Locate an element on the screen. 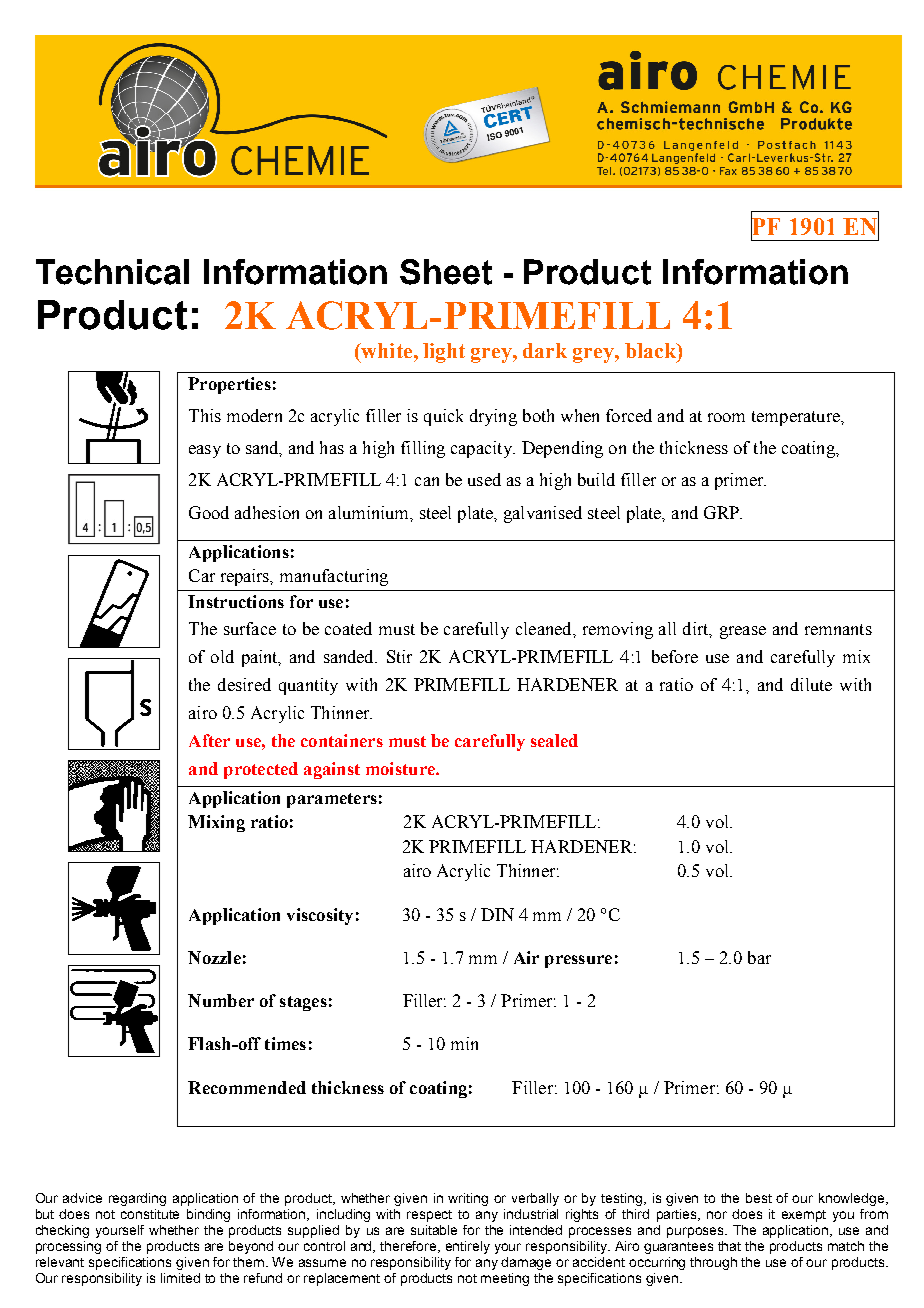 The height and width of the screenshot is (1308, 924). constitute is located at coordinates (150, 1214).
